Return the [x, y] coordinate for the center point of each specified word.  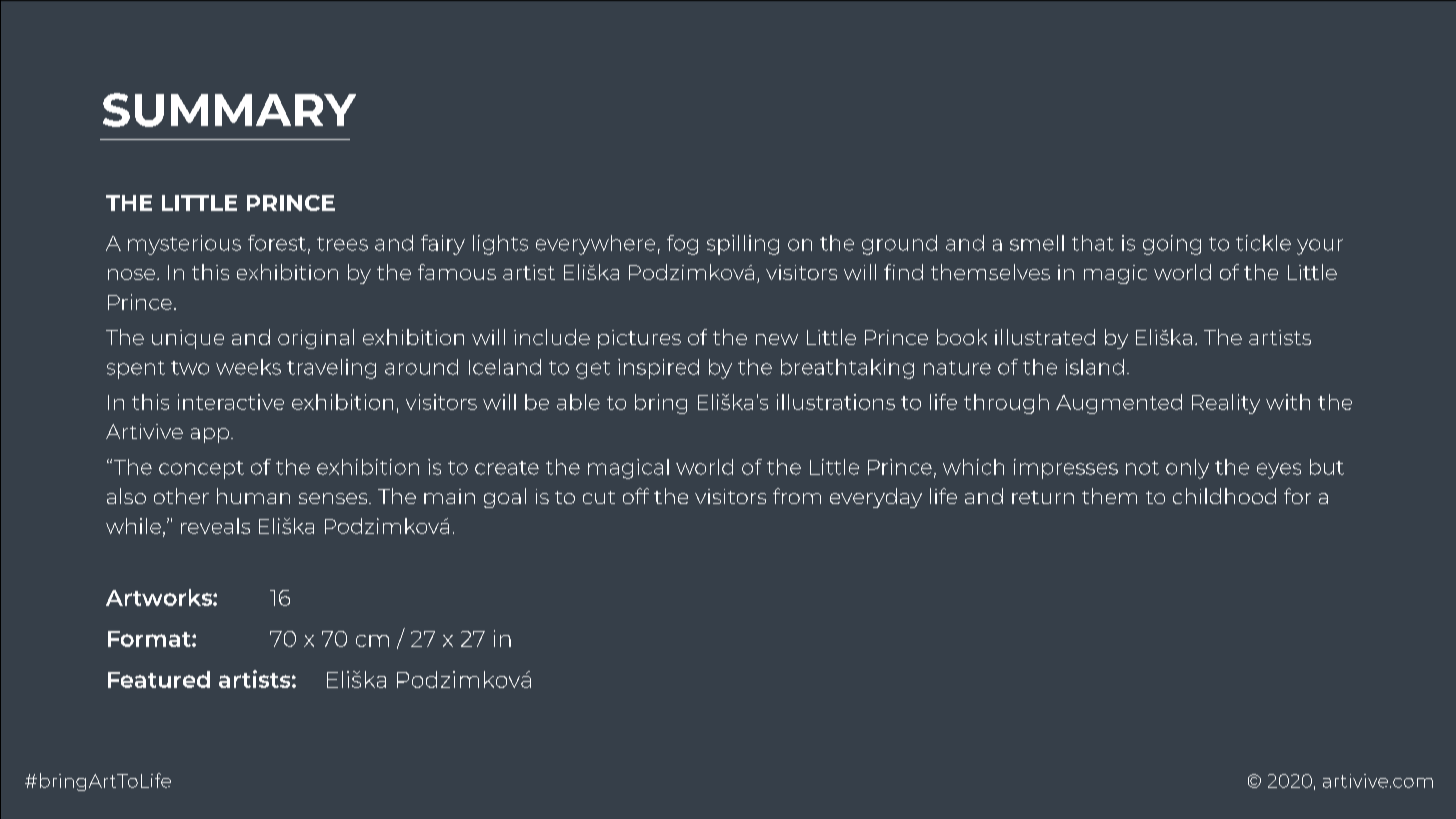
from [797, 496]
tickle [1263, 243]
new [777, 339]
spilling [743, 245]
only [1187, 469]
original [316, 339]
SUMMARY [229, 110]
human [253, 496]
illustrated [1045, 337]
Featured [159, 679]
